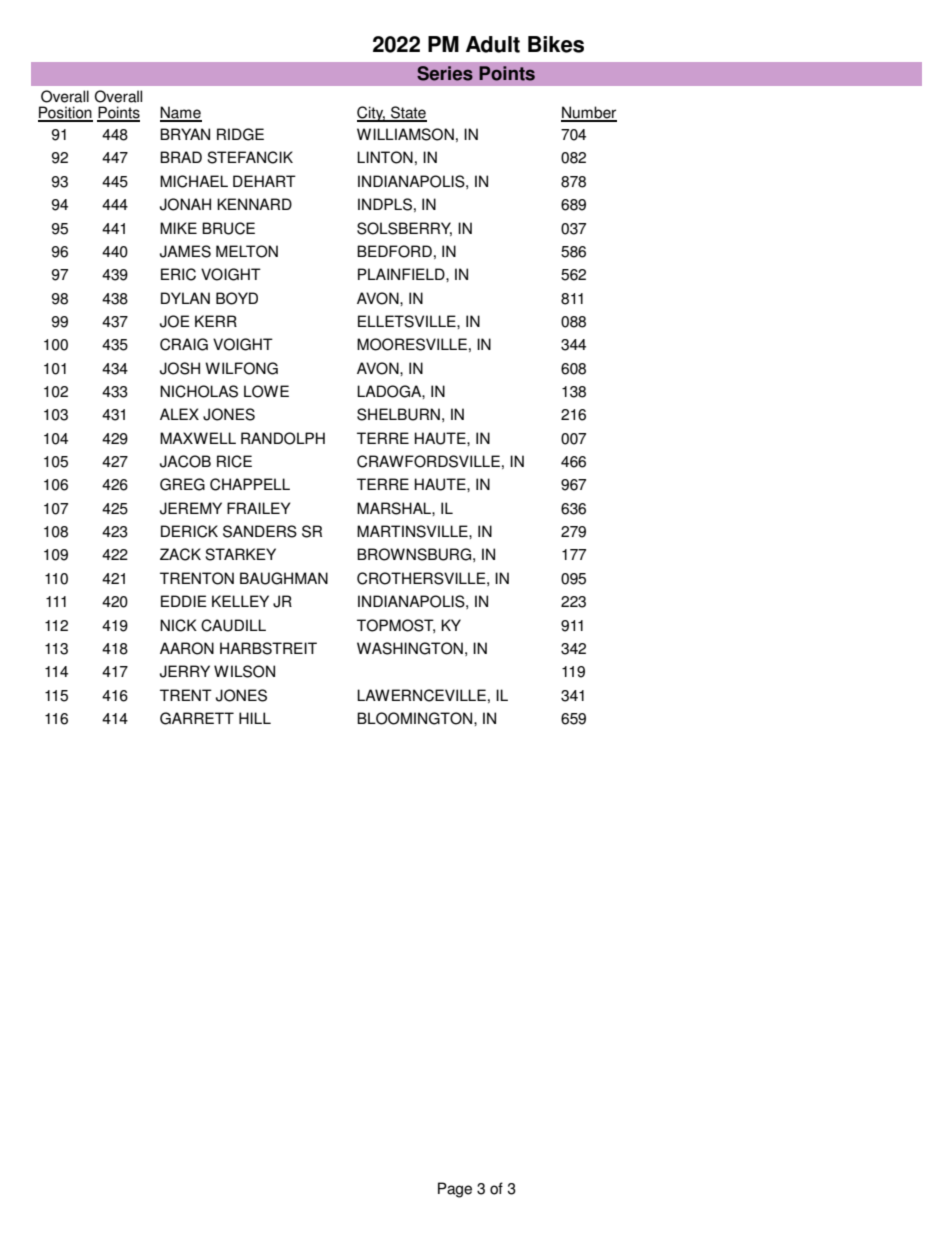  Describe the element at coordinates (371, 114) in the document. I see `City` at that location.
